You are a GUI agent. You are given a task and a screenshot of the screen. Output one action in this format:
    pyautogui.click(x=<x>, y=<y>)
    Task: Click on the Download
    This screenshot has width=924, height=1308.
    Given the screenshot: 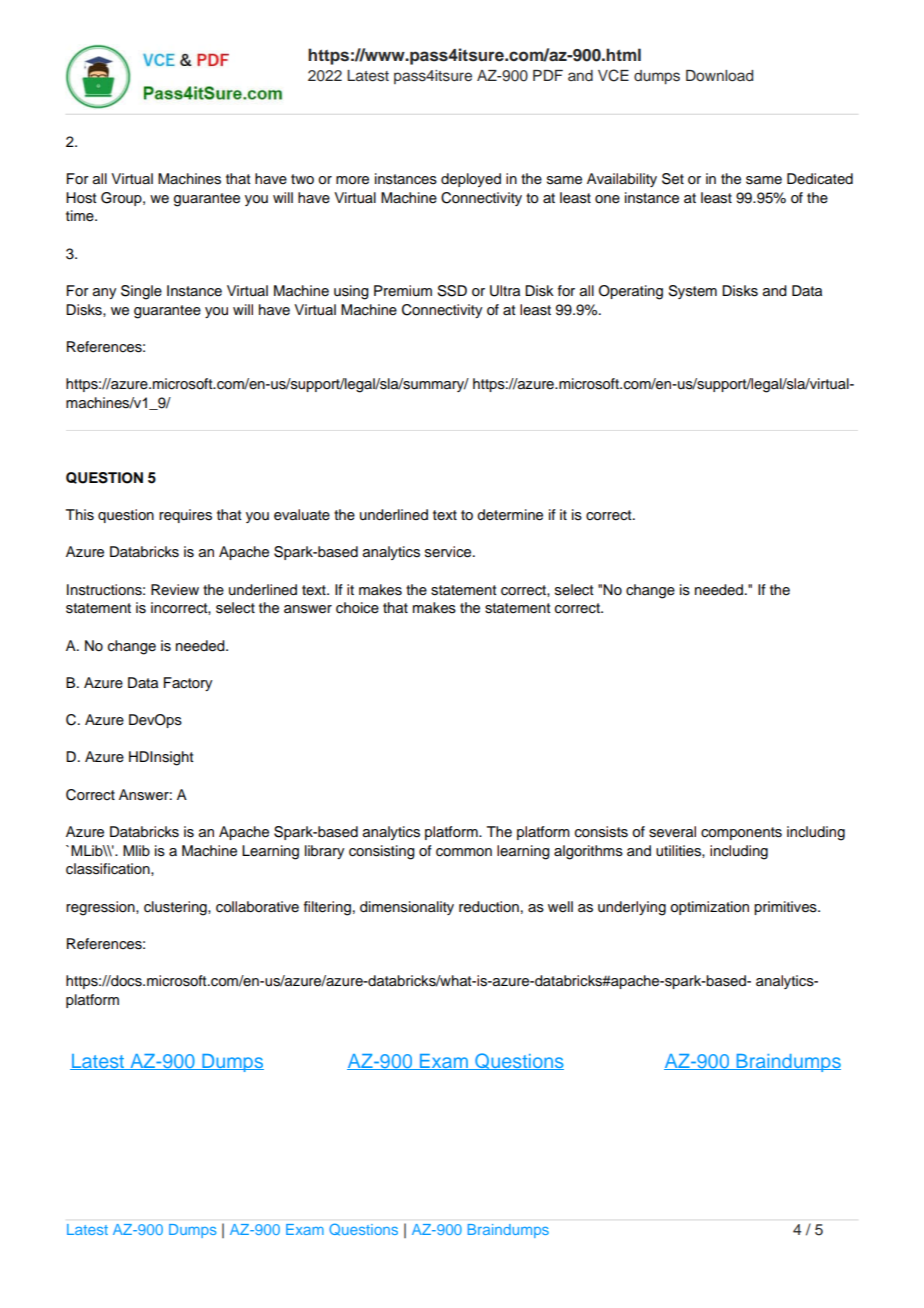 What is the action you would take?
    pyautogui.click(x=719, y=75)
